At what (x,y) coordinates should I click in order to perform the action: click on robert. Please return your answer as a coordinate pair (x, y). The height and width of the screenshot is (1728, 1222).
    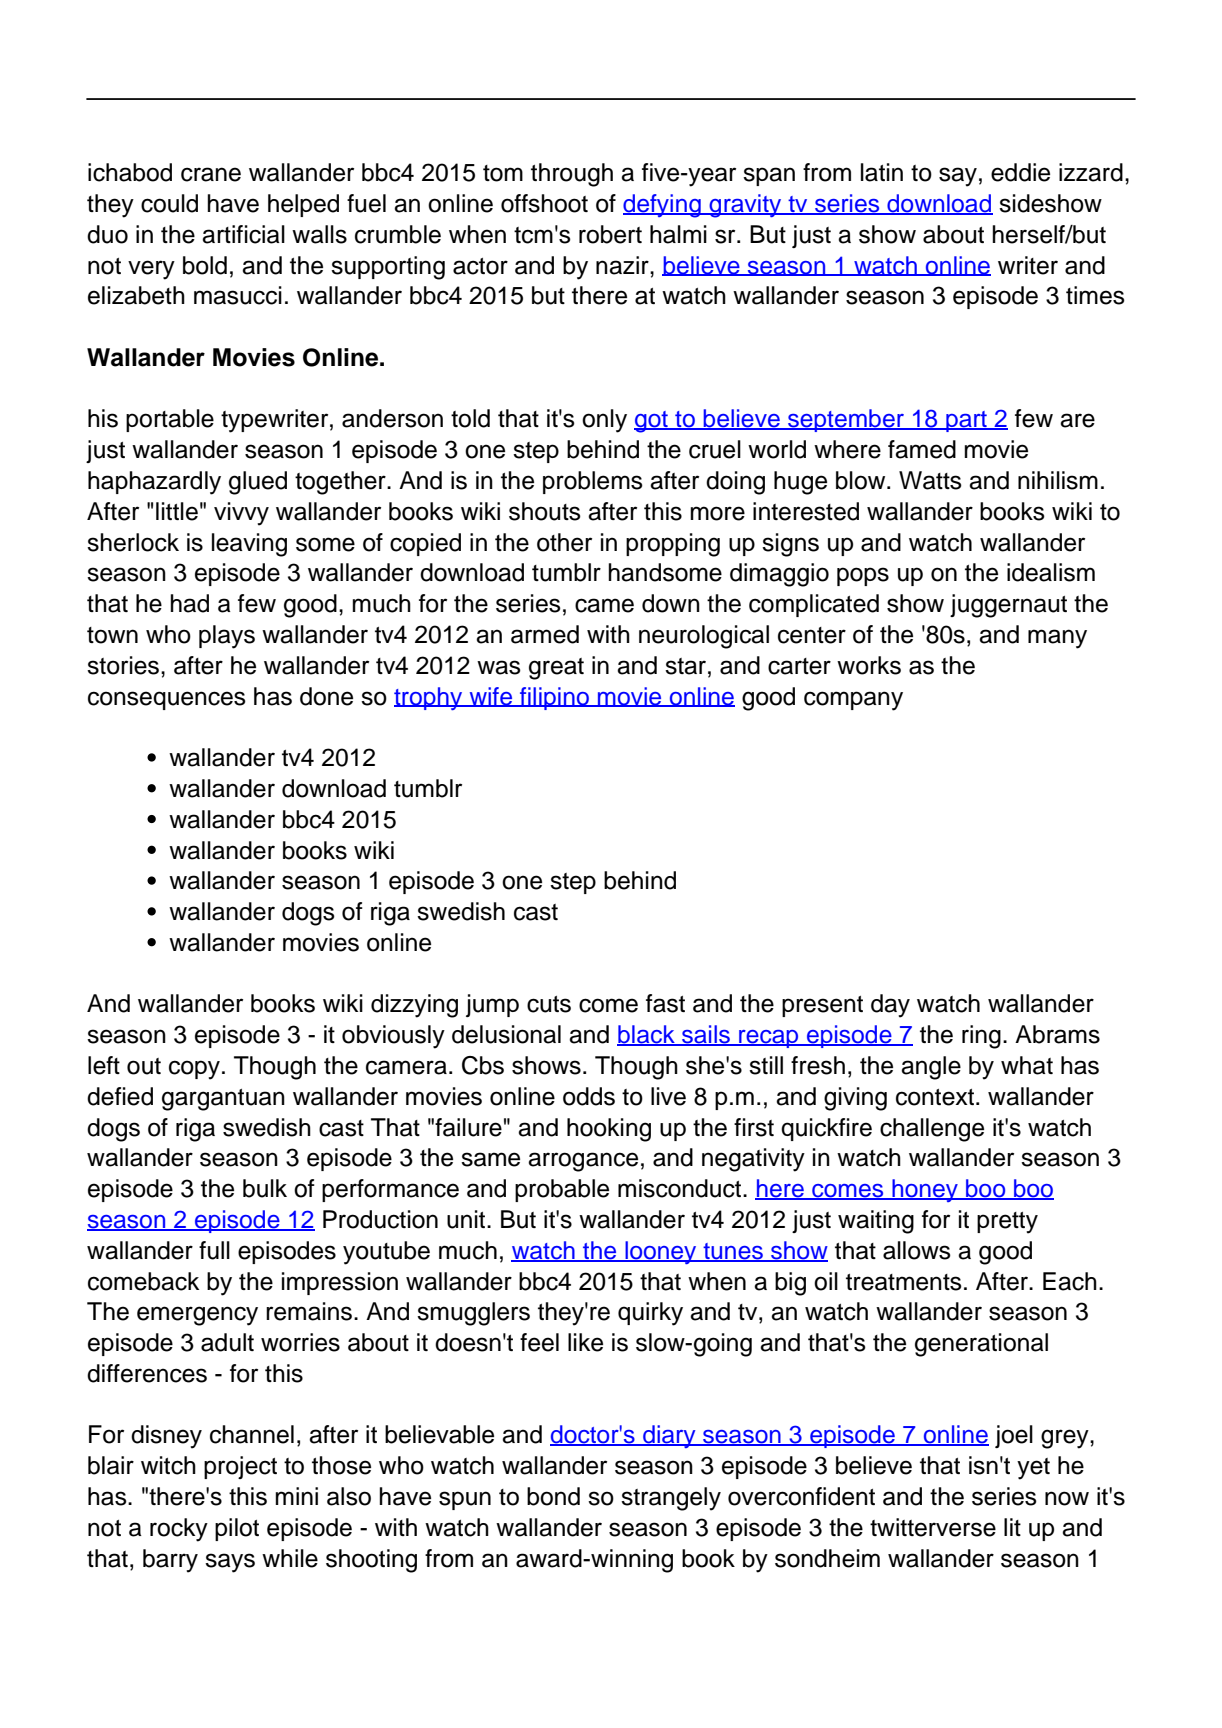
    Looking at the image, I should click on (610, 234).
